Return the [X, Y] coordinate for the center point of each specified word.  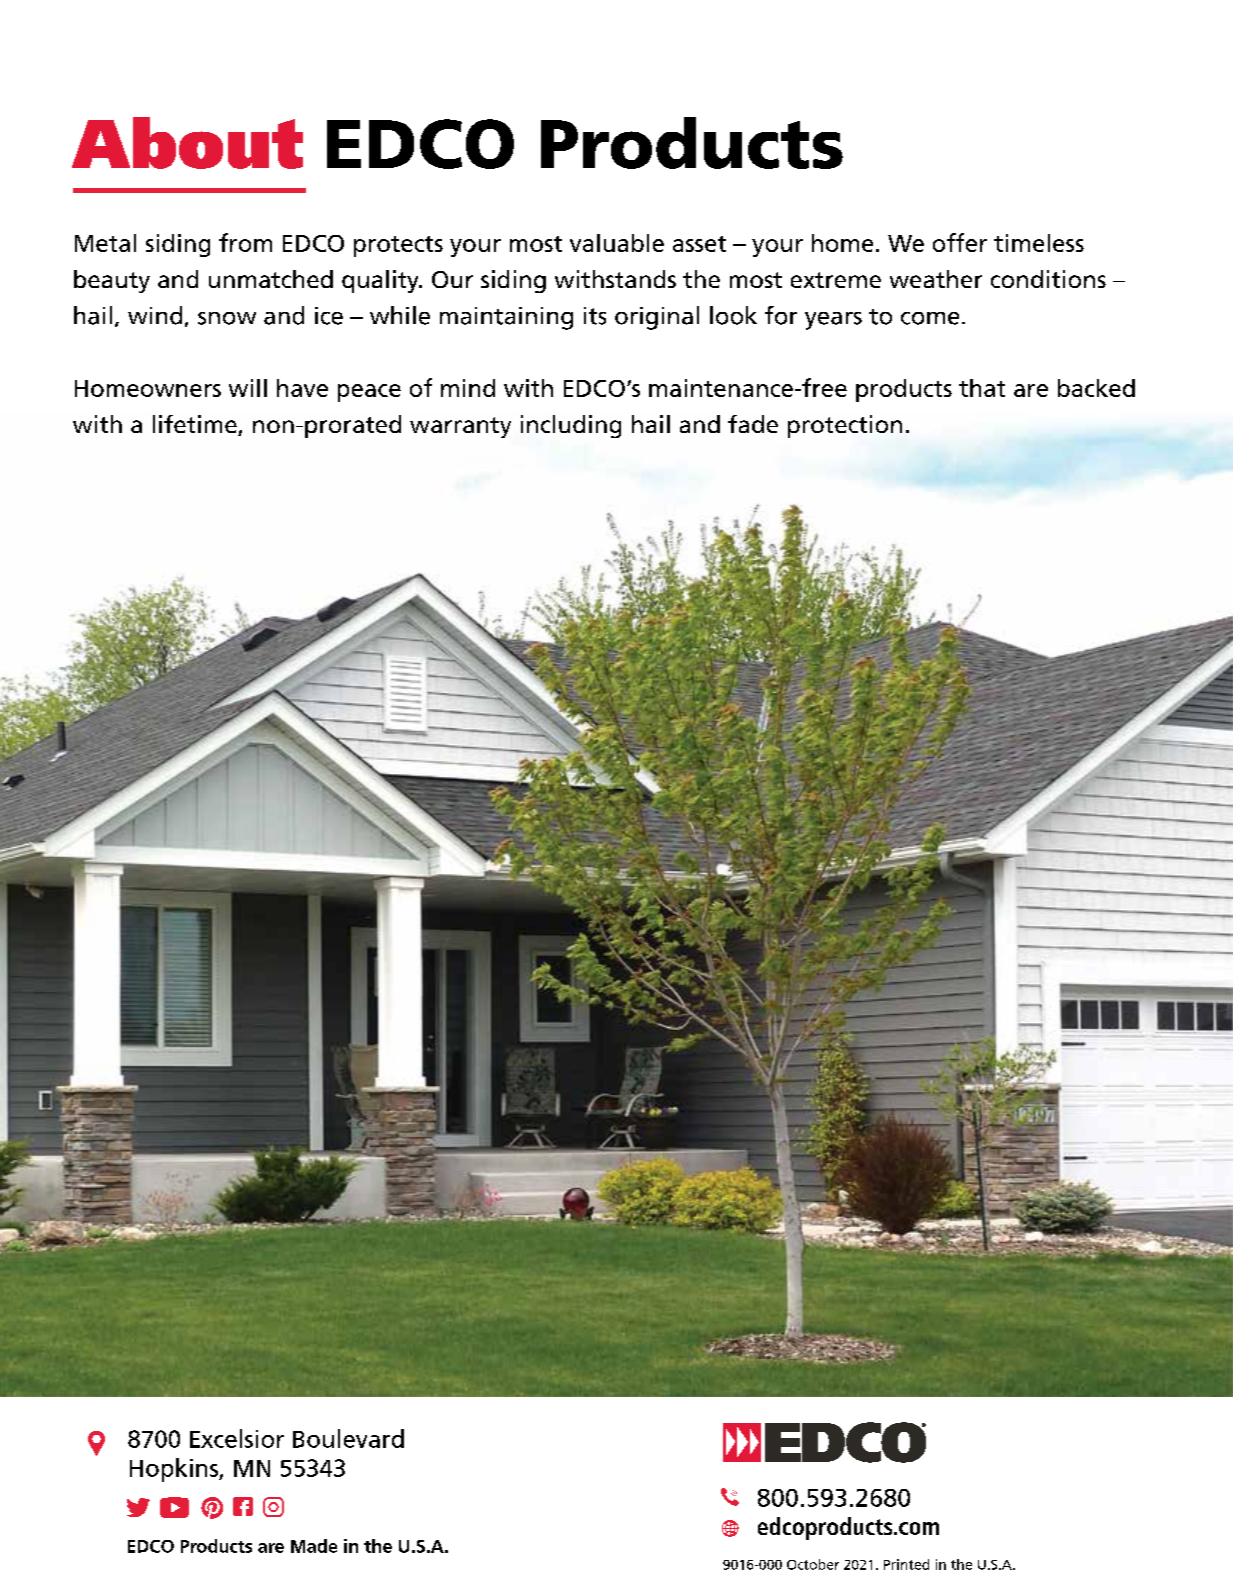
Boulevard [348, 1438]
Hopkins [175, 1470]
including [571, 426]
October [813, 1564]
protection [845, 426]
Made [314, 1546]
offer [960, 242]
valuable [617, 243]
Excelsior [237, 1438]
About [187, 143]
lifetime [196, 425]
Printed [906, 1564]
